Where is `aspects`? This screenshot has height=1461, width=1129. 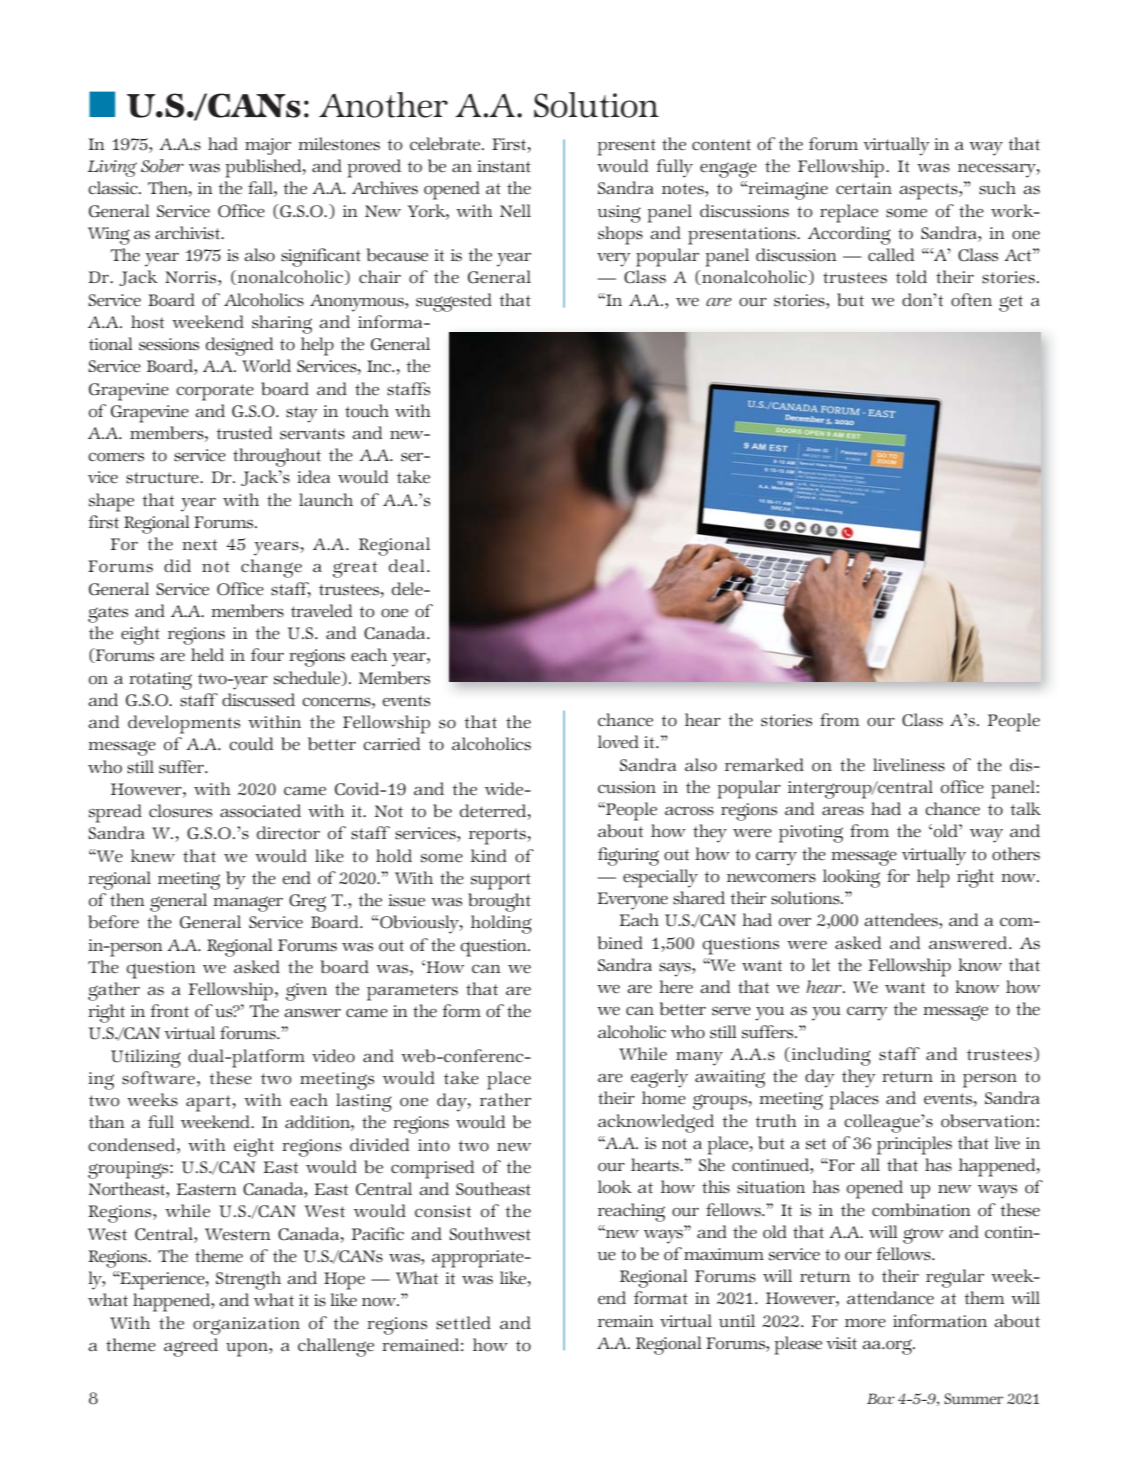 aspects is located at coordinates (929, 191).
